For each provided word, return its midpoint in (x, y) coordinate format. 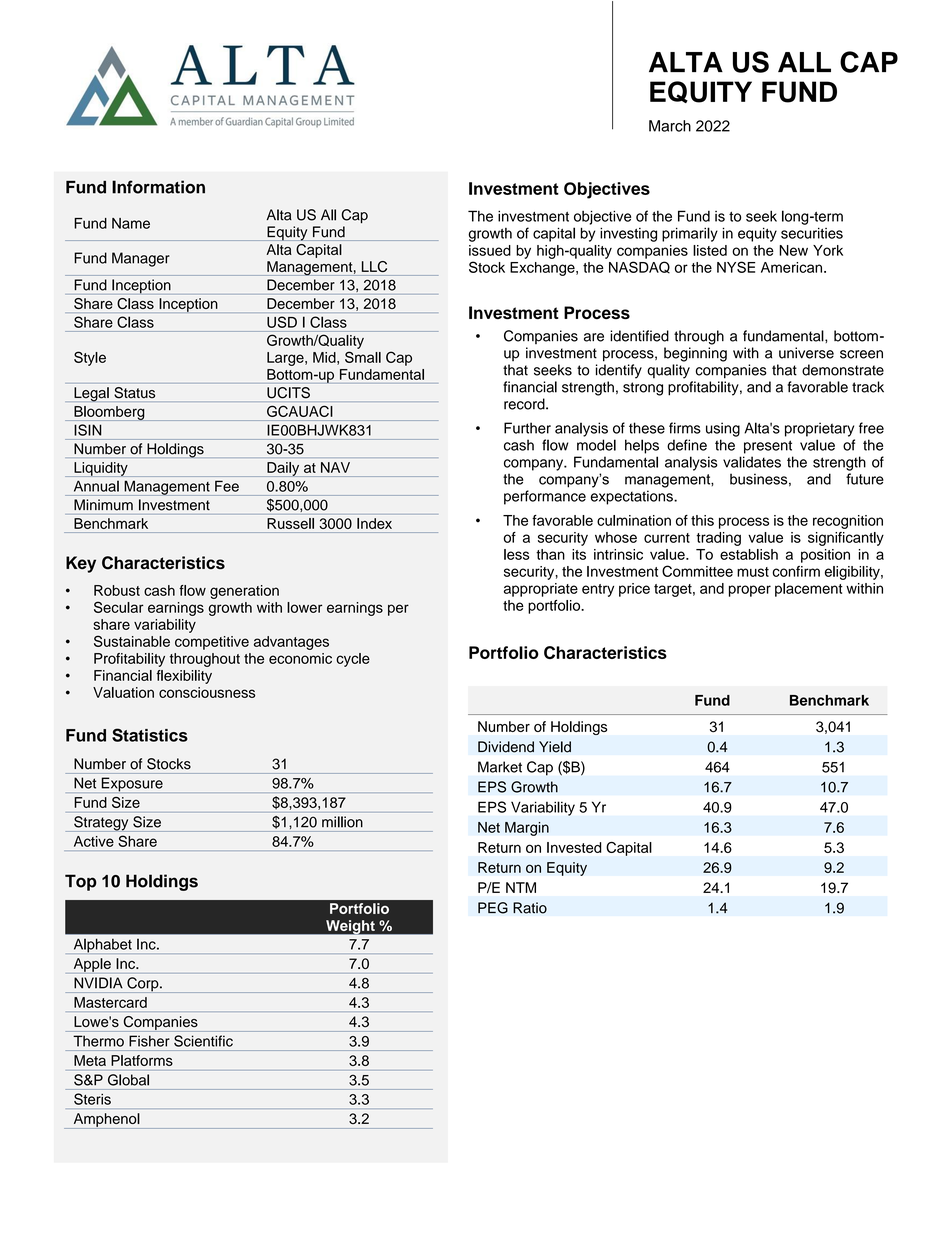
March (670, 126)
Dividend (506, 747)
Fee (227, 487)
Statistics (150, 735)
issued (490, 250)
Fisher (149, 1041)
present (768, 447)
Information (158, 187)
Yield (555, 747)
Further (527, 428)
